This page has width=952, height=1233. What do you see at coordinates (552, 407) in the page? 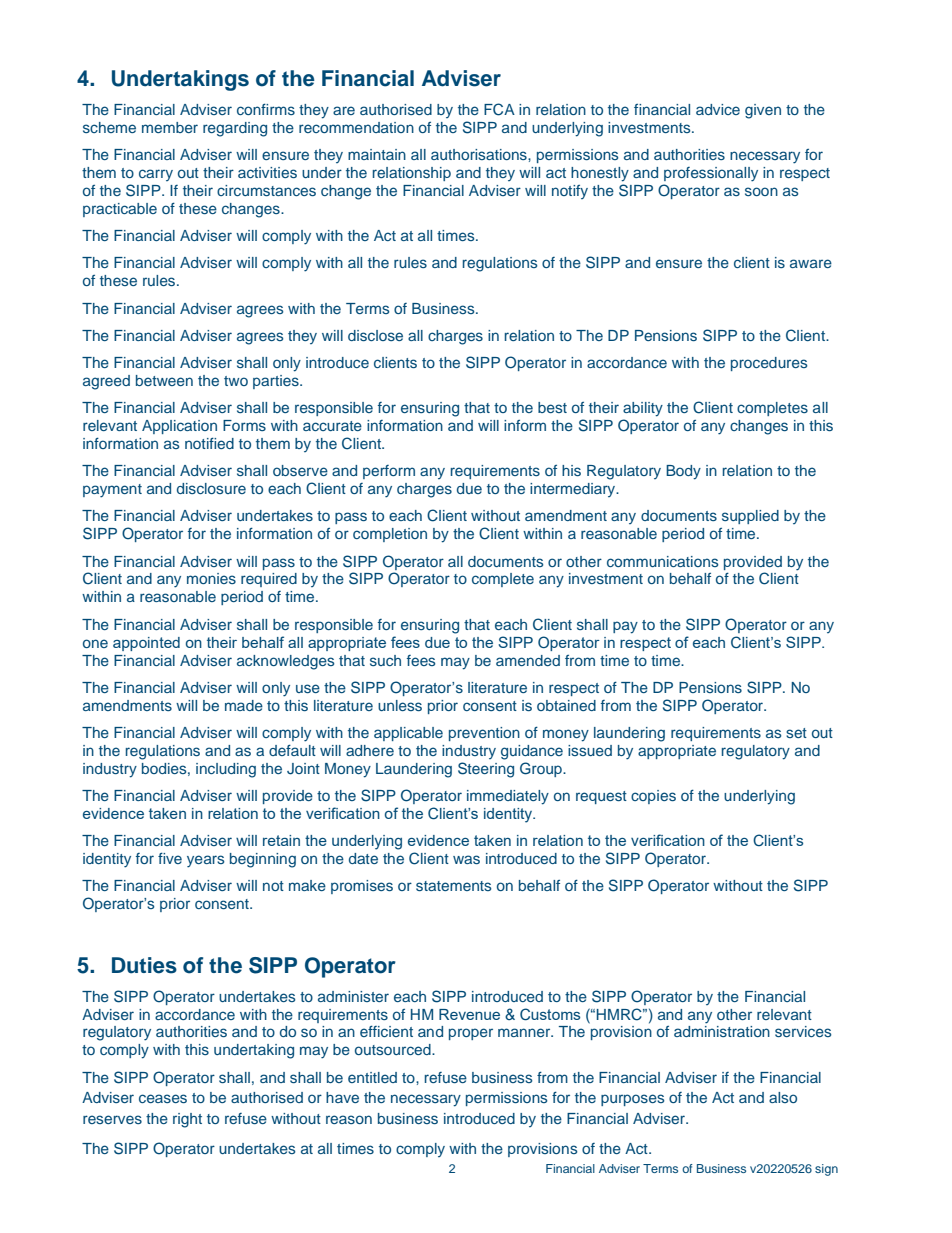
I see `best` at bounding box center [552, 407].
